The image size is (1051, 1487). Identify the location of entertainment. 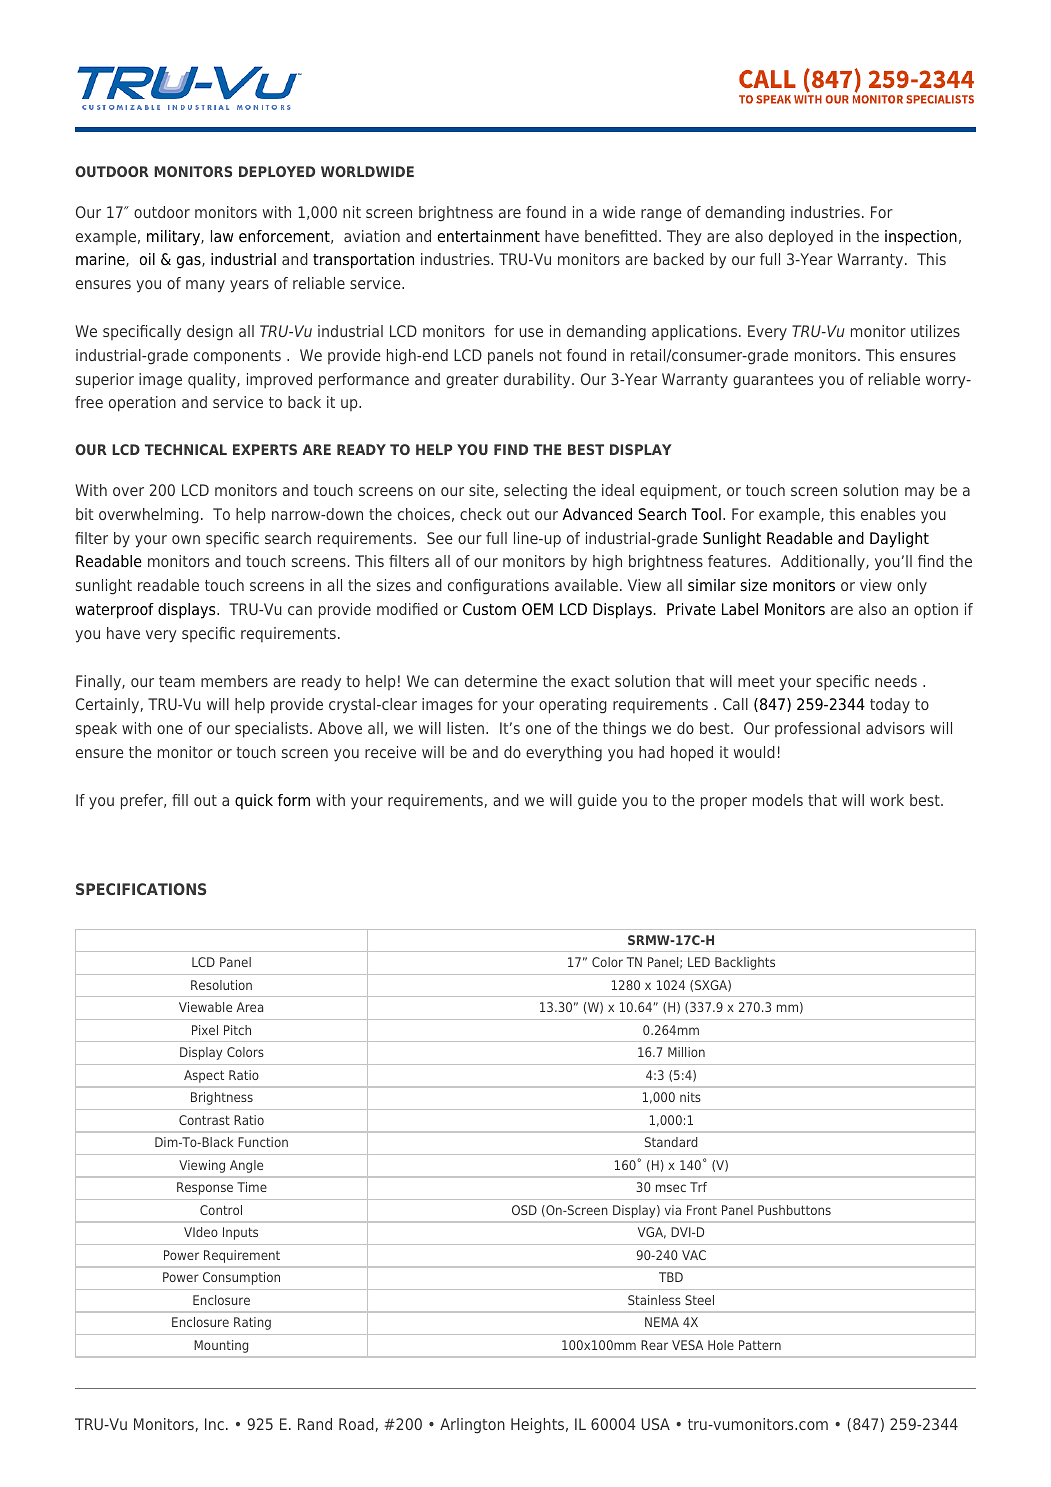
(489, 236).
